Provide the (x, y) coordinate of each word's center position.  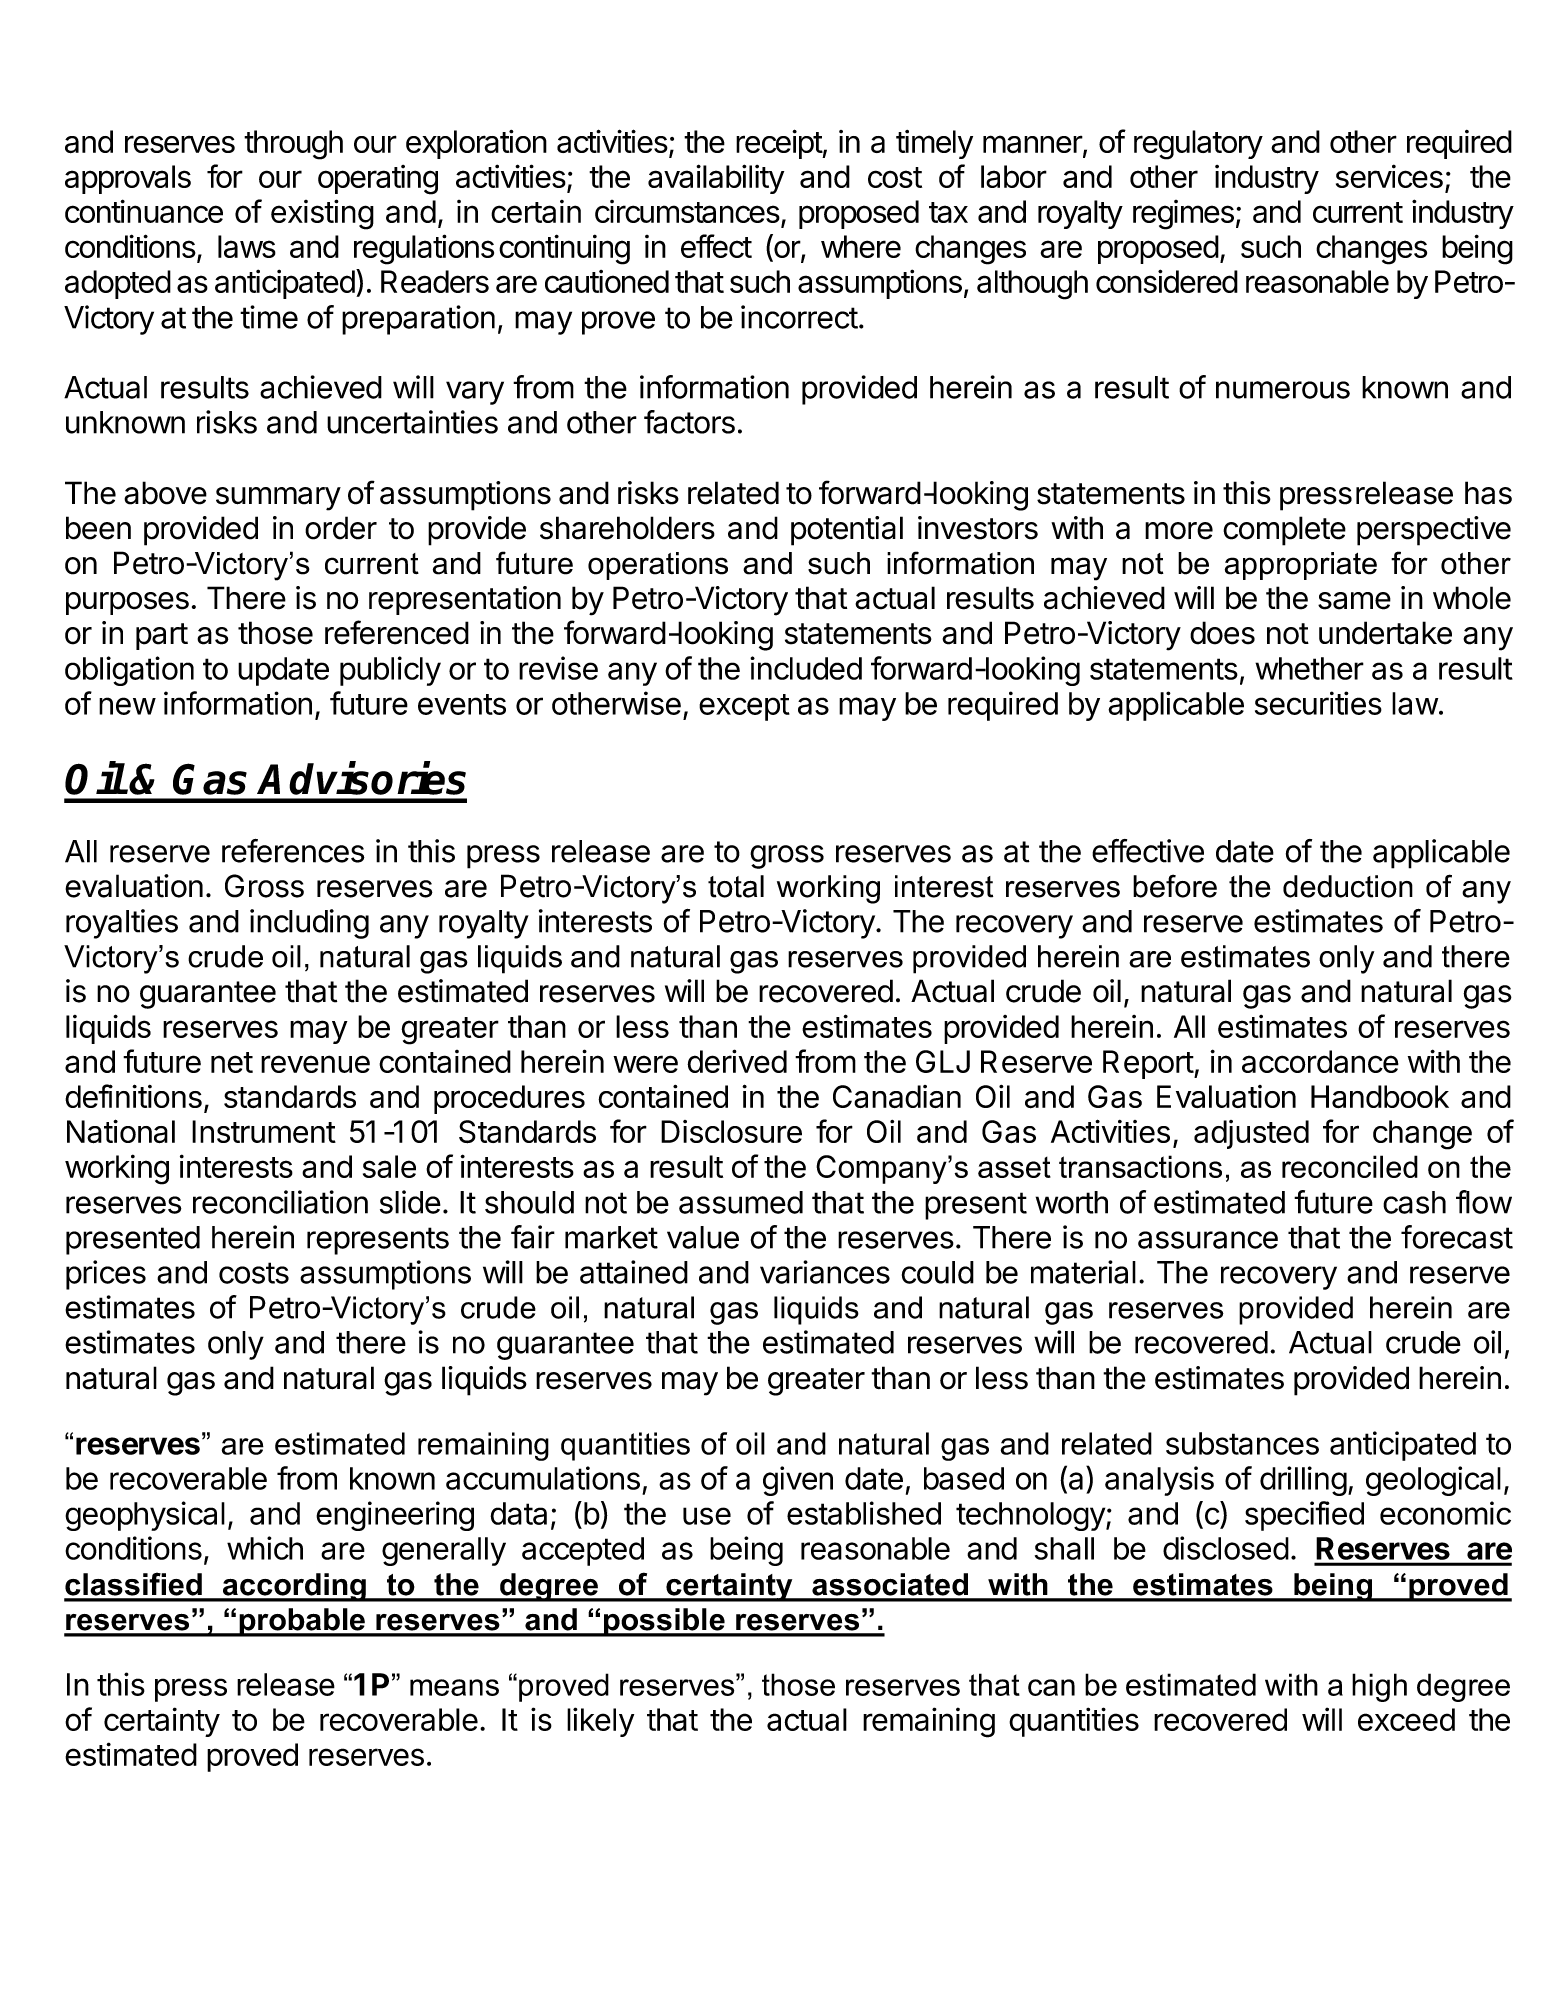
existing (322, 214)
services (1389, 176)
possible (664, 1622)
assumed (741, 1202)
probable (302, 1622)
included (806, 668)
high (1379, 1687)
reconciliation (280, 1202)
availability (716, 179)
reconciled (1350, 1166)
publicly (390, 671)
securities (1318, 703)
